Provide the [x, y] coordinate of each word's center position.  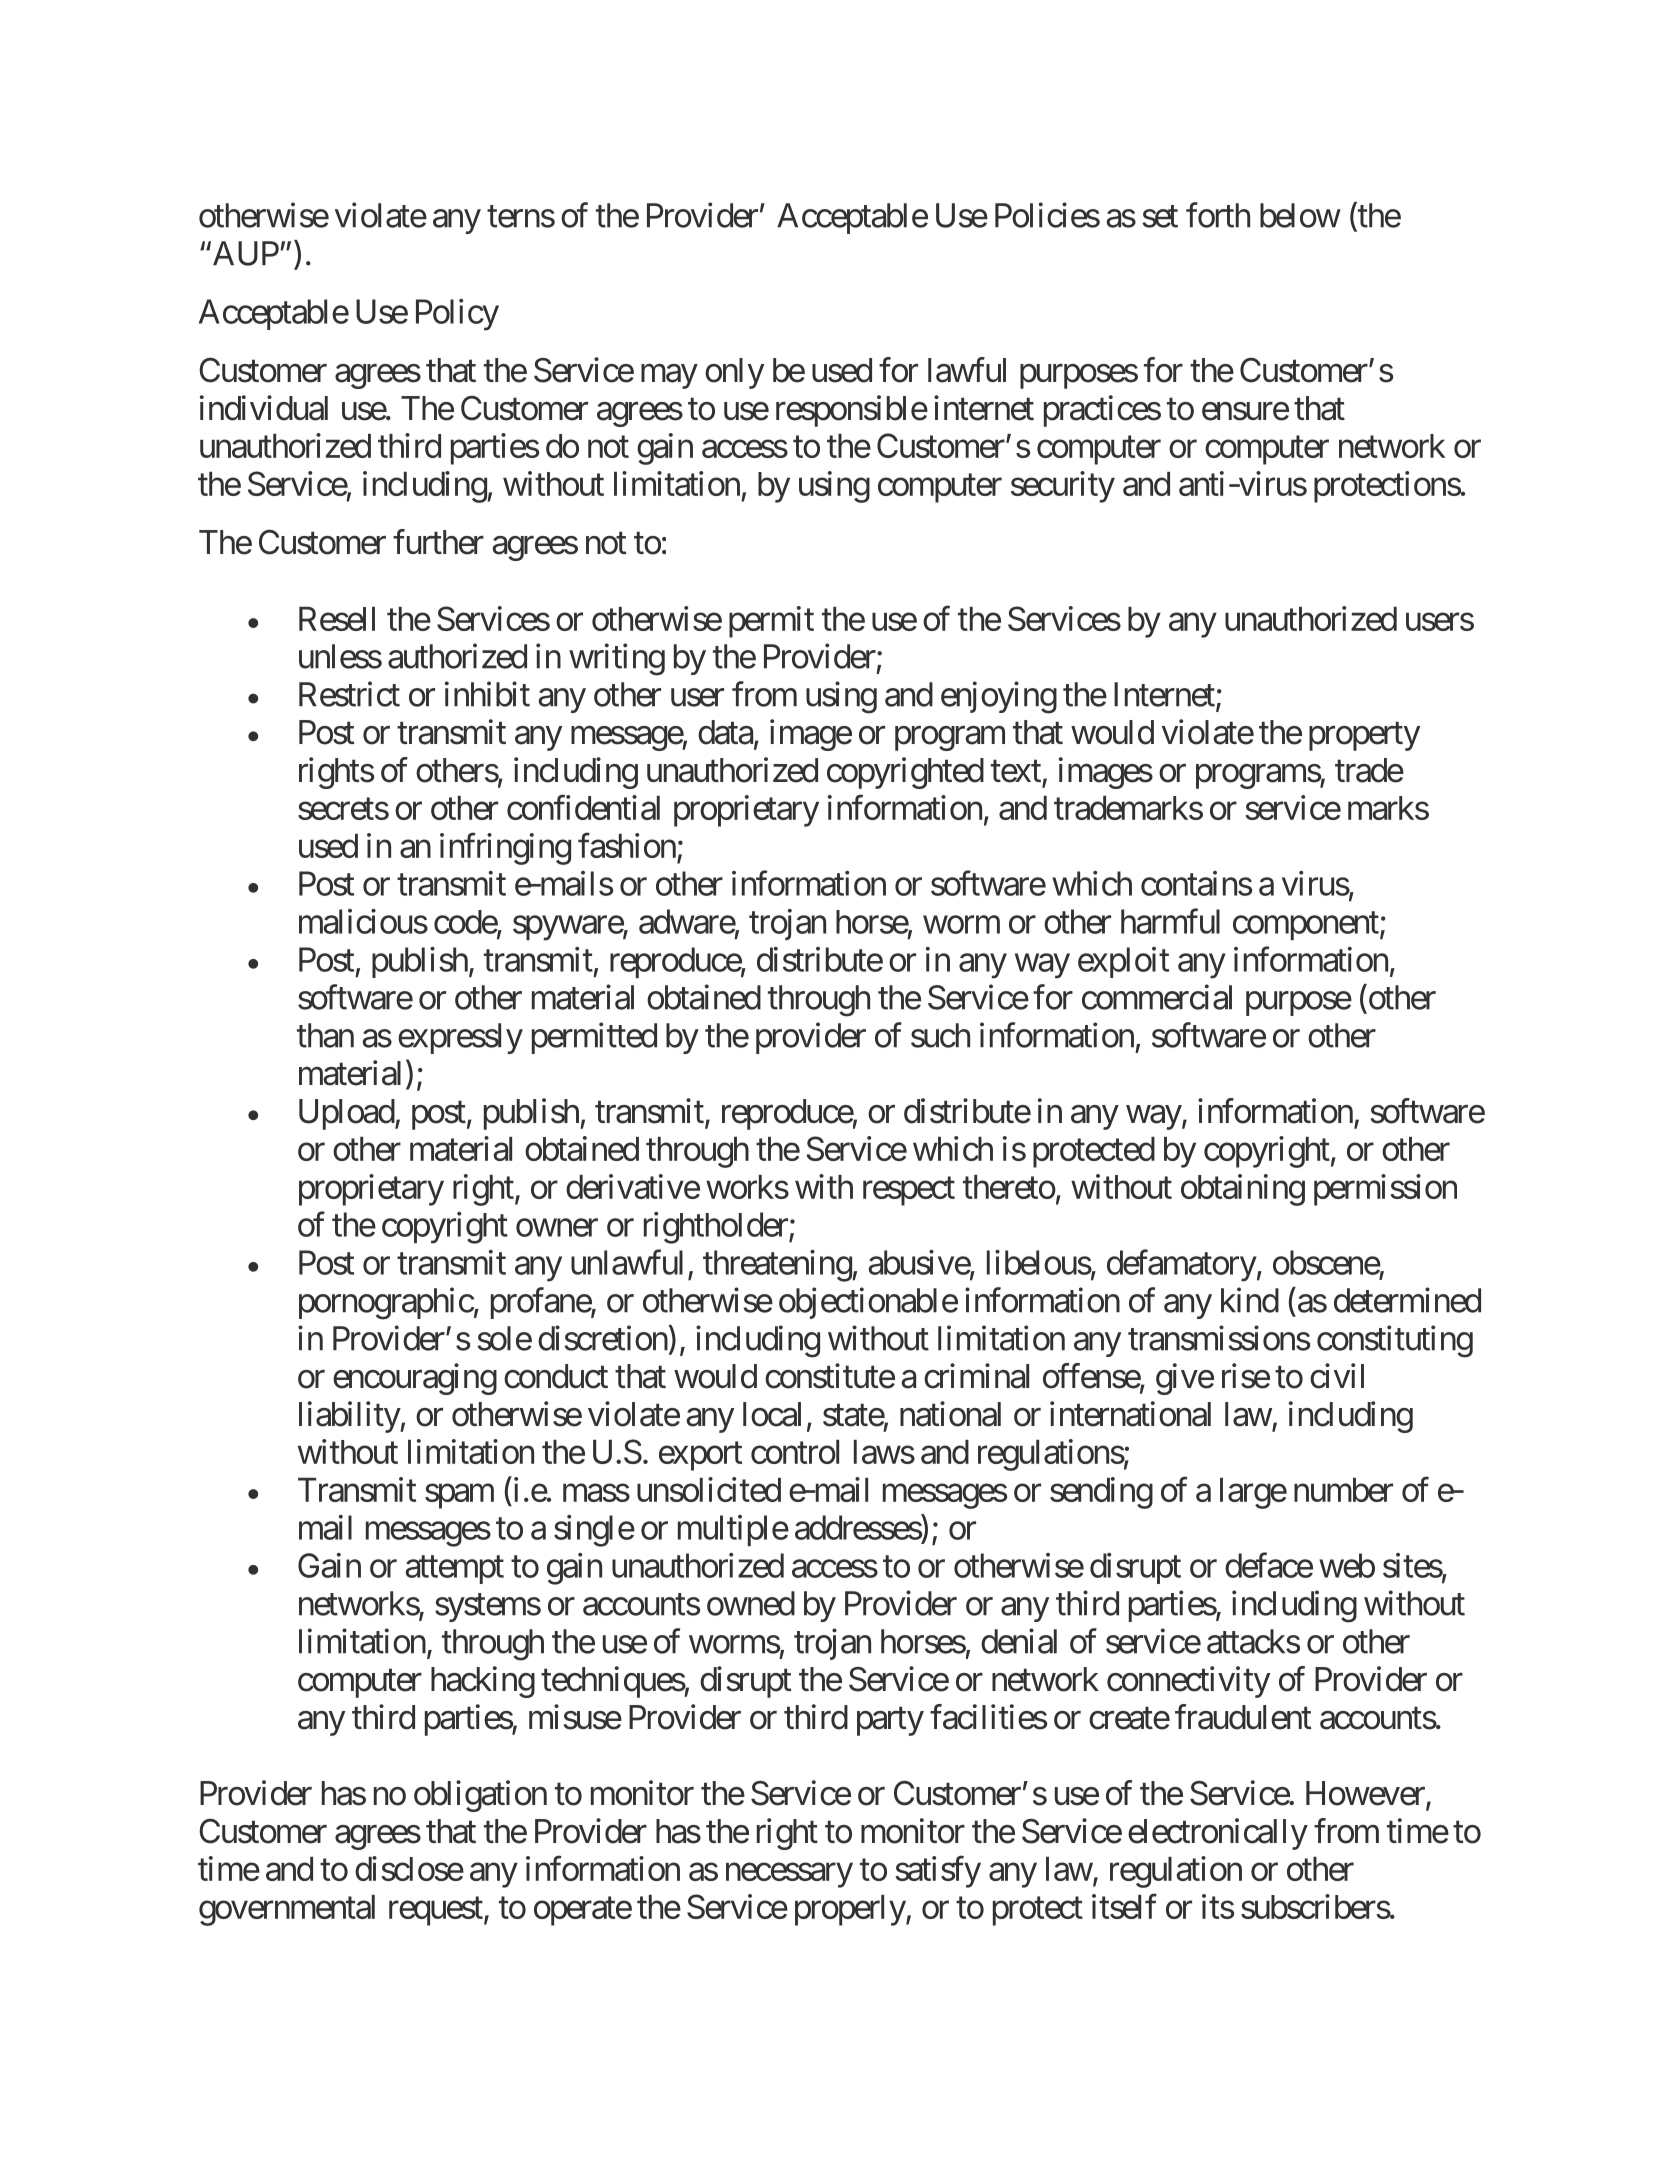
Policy [457, 315]
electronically [1218, 1834]
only [734, 373]
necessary [789, 1875]
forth [1218, 215]
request [436, 1911]
